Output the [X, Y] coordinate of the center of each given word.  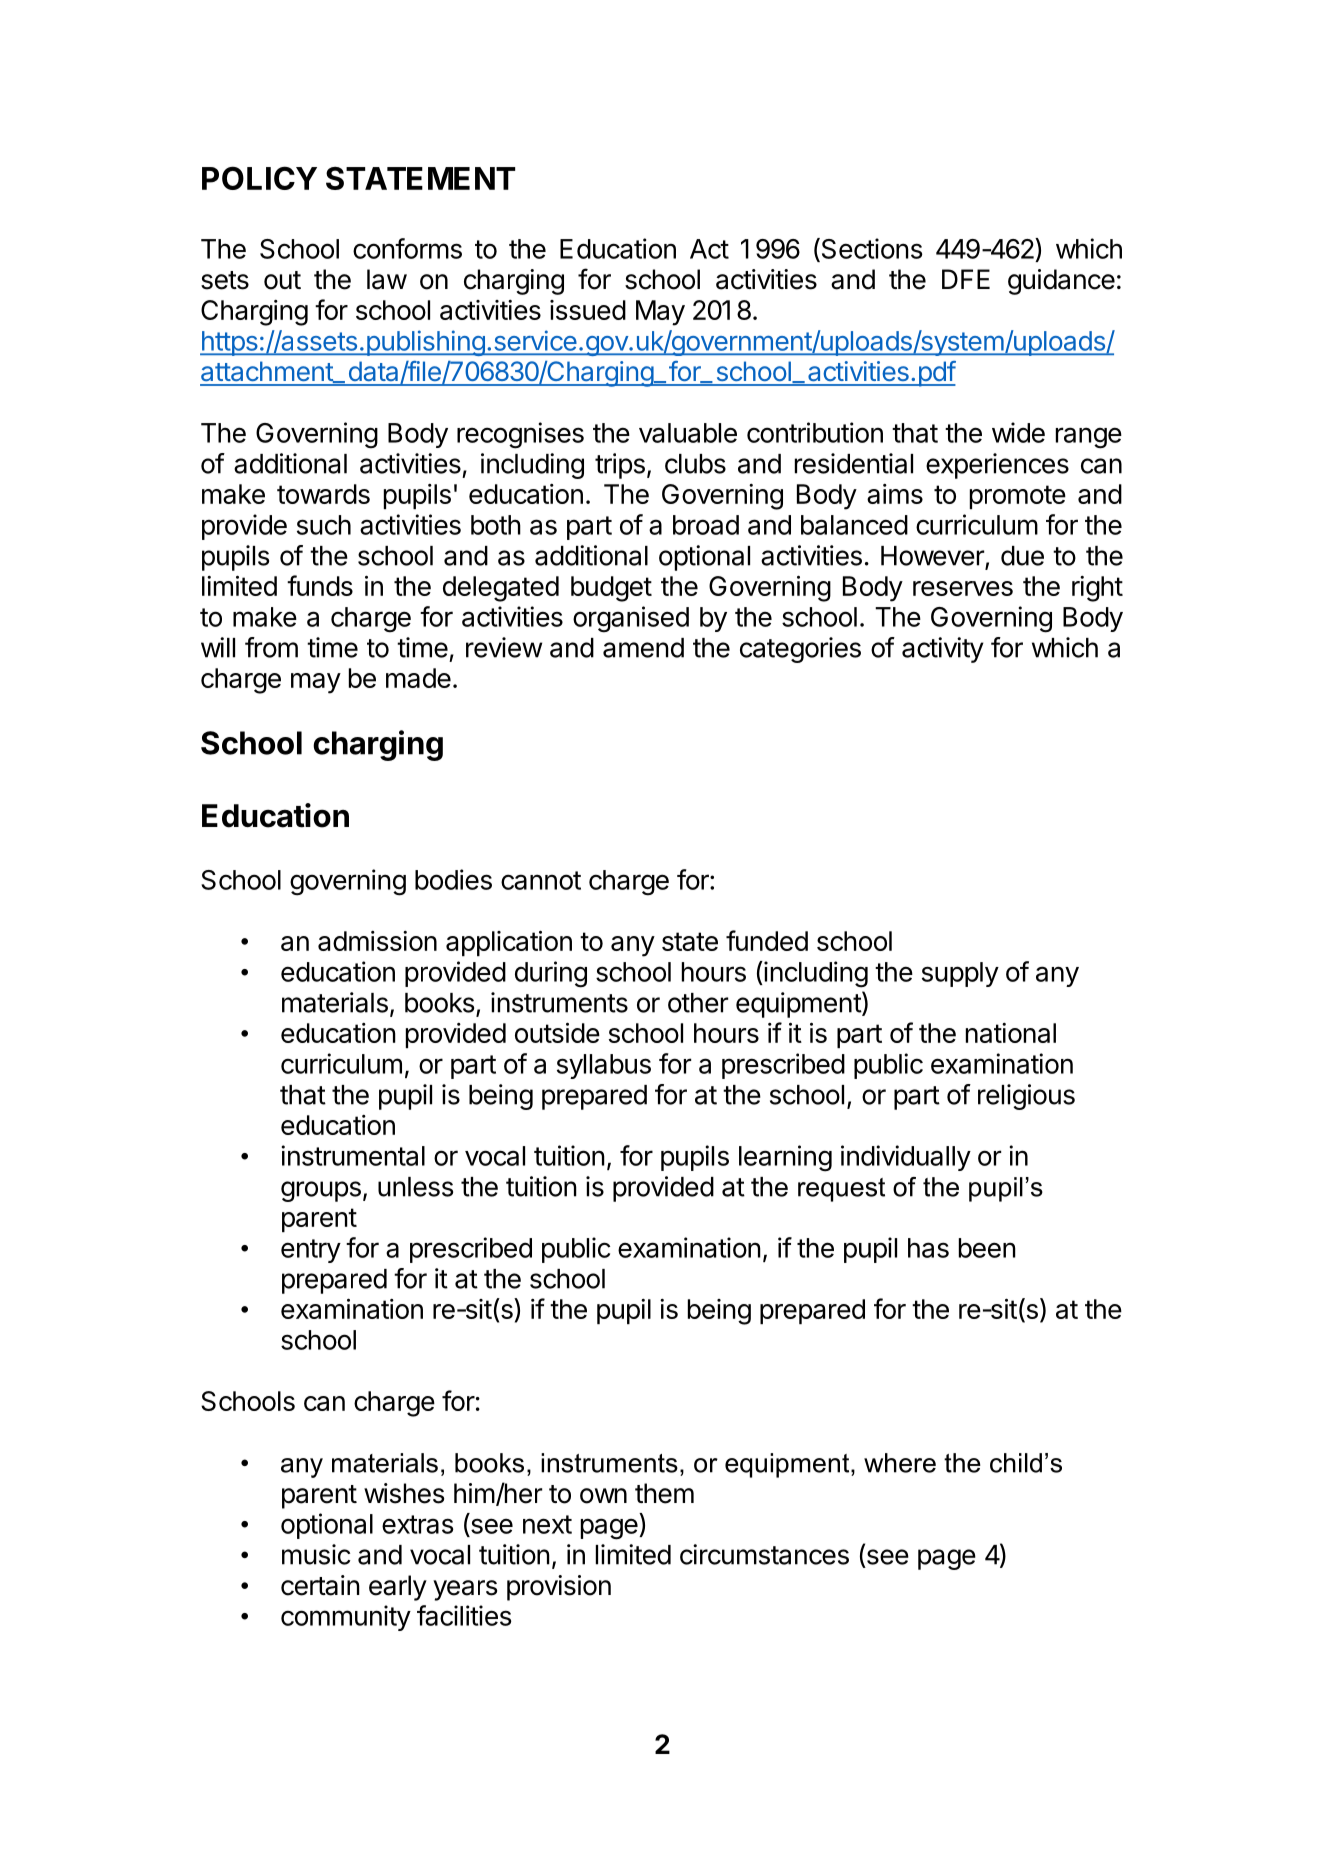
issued [588, 310]
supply [960, 974]
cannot [541, 880]
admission [377, 941]
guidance [1061, 282]
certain [320, 1585]
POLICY [259, 178]
